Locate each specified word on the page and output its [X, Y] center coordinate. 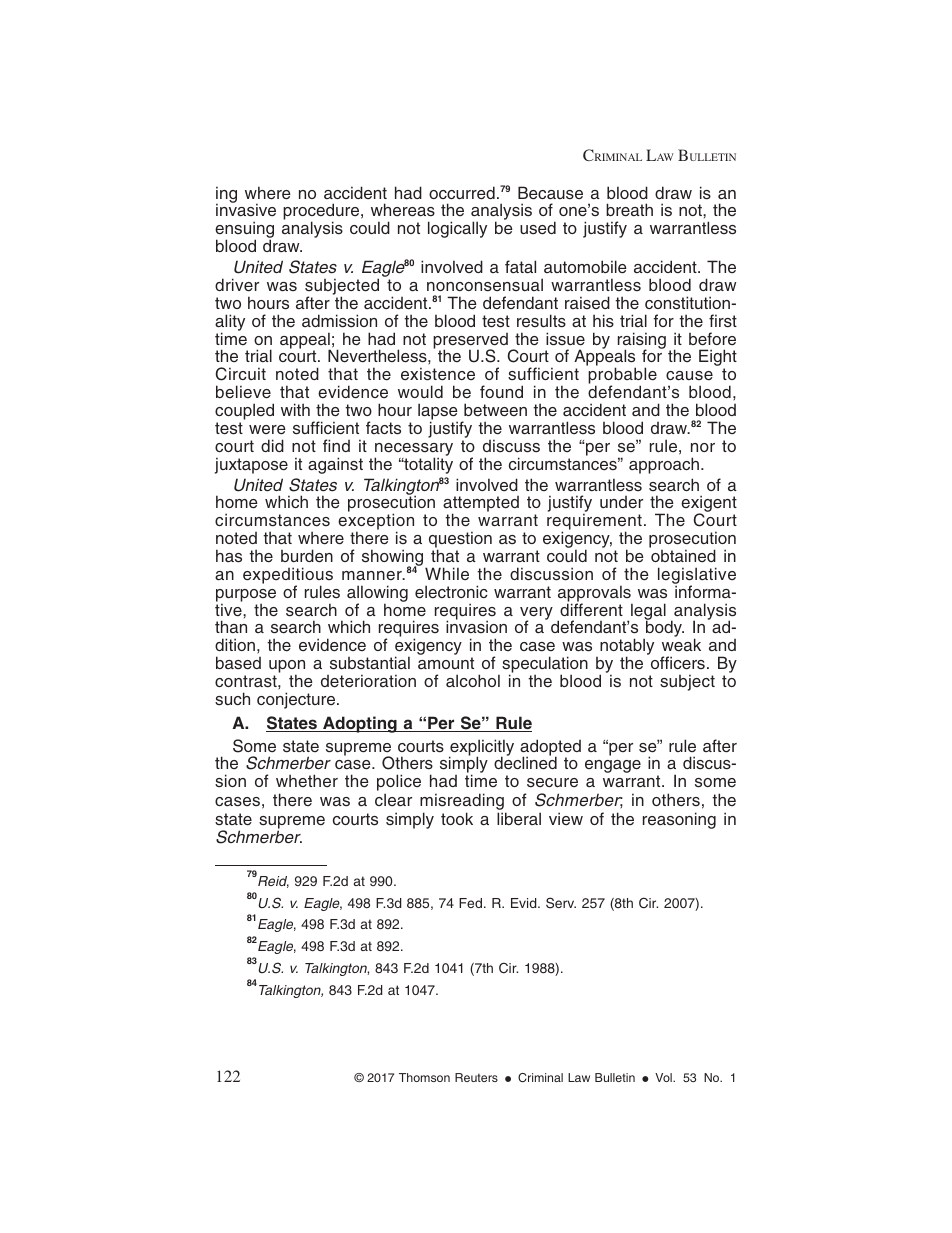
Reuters [476, 1077]
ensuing [244, 231]
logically [457, 229]
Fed [470, 903]
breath [629, 210]
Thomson [424, 1077]
